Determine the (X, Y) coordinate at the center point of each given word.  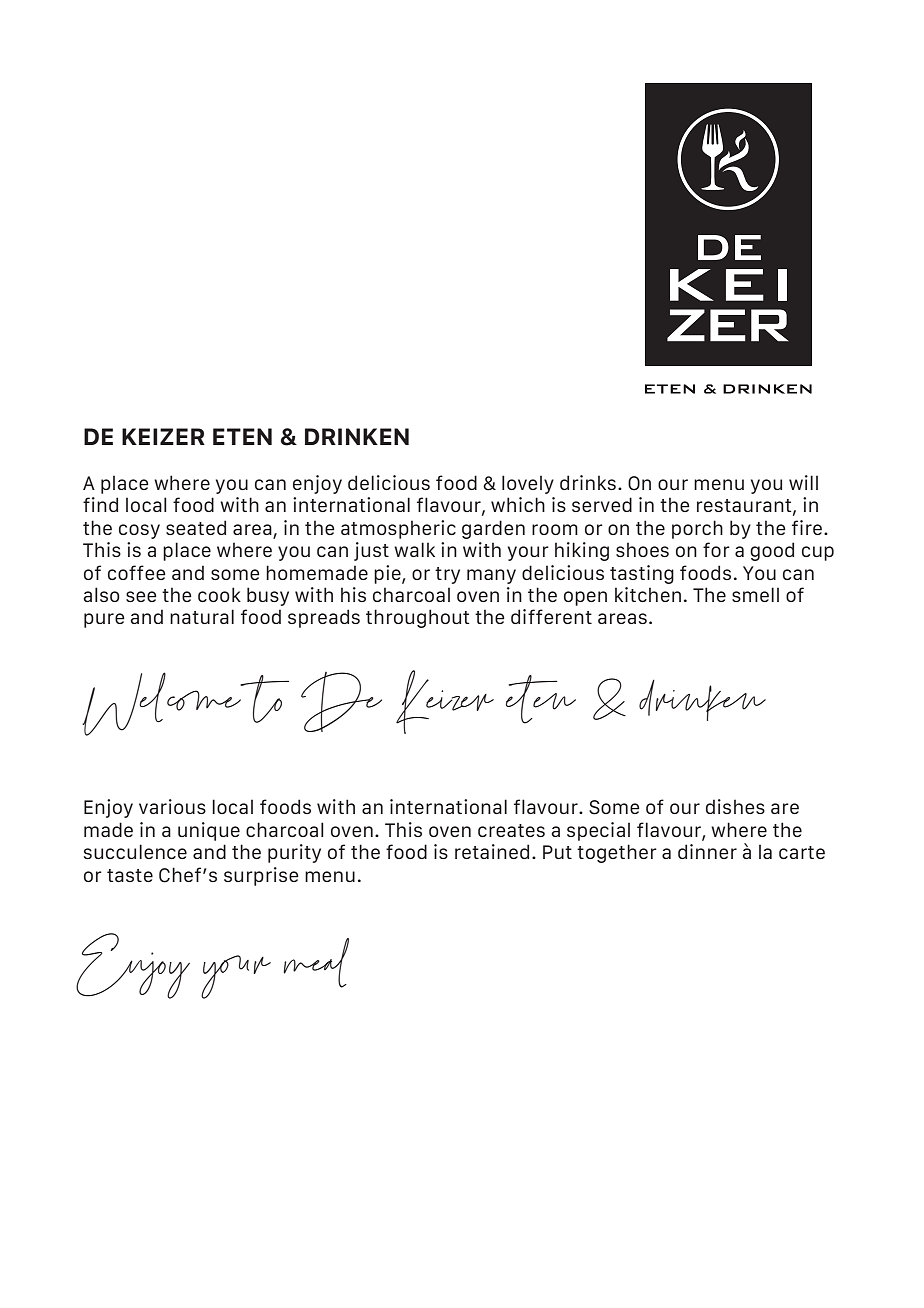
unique (209, 831)
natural (202, 616)
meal (316, 963)
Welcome (162, 704)
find (100, 504)
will (803, 482)
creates (511, 830)
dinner (707, 851)
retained (492, 851)
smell (755, 594)
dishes (735, 806)
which (518, 504)
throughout (417, 618)
